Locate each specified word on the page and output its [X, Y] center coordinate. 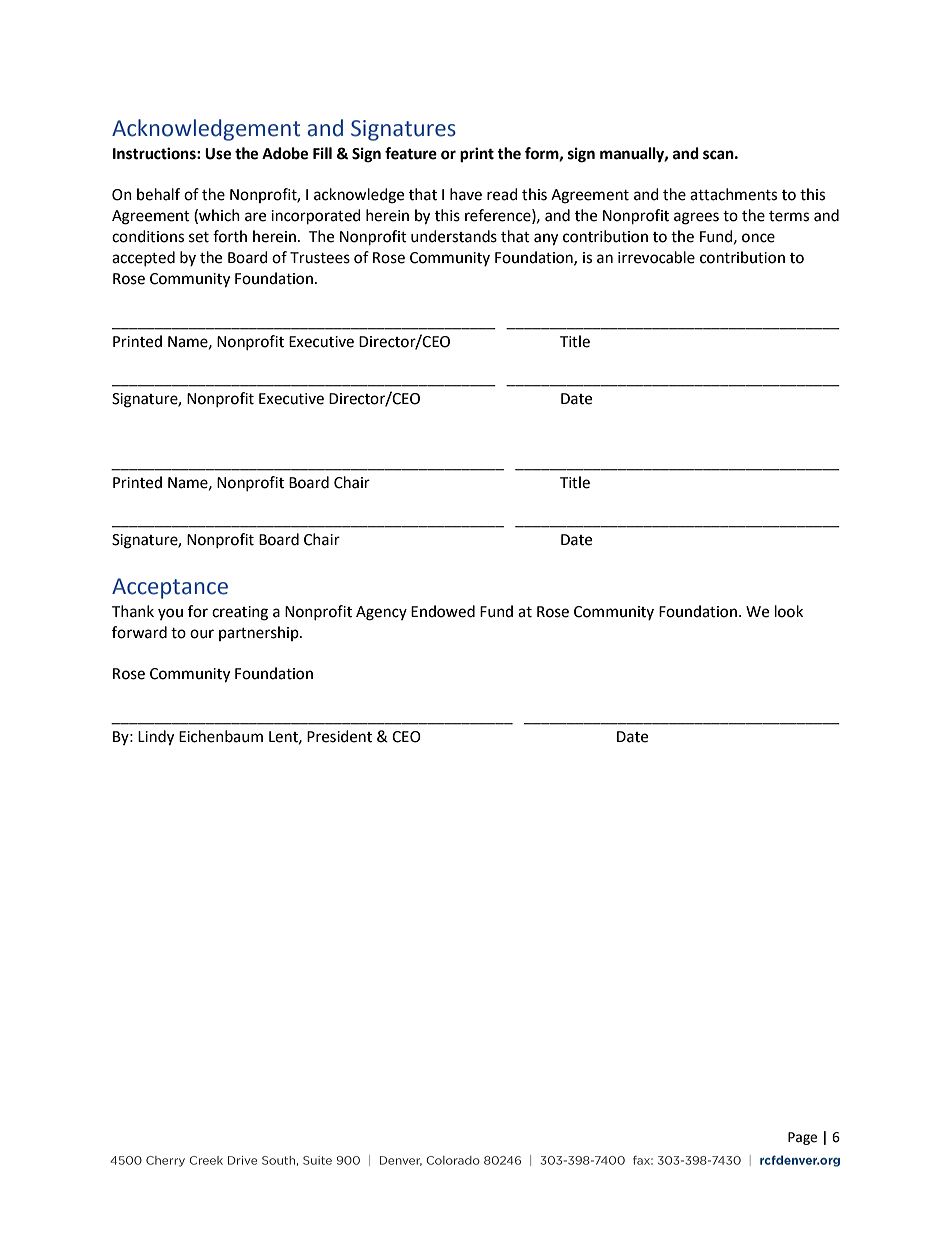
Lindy [156, 738]
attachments [733, 194]
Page [802, 1138]
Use [218, 154]
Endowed [443, 611]
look [789, 611]
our [202, 634]
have [466, 194]
